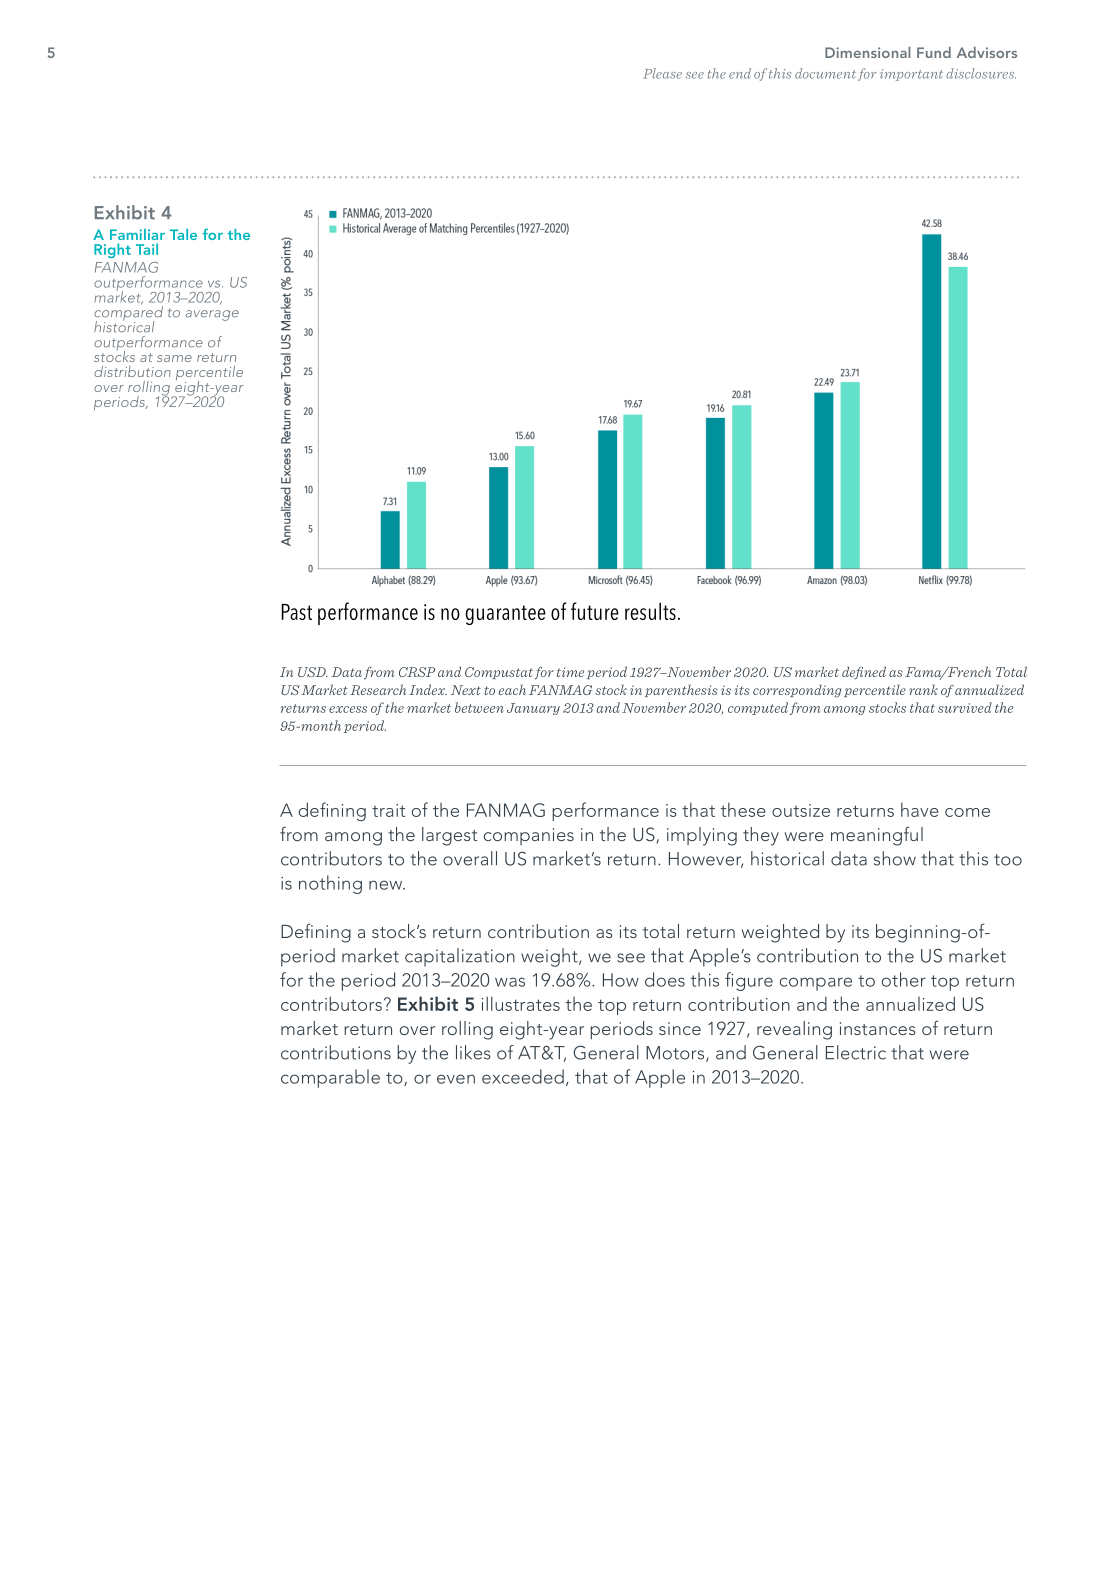 The image size is (1111, 1571). I want to click on Tale, so click(183, 234).
